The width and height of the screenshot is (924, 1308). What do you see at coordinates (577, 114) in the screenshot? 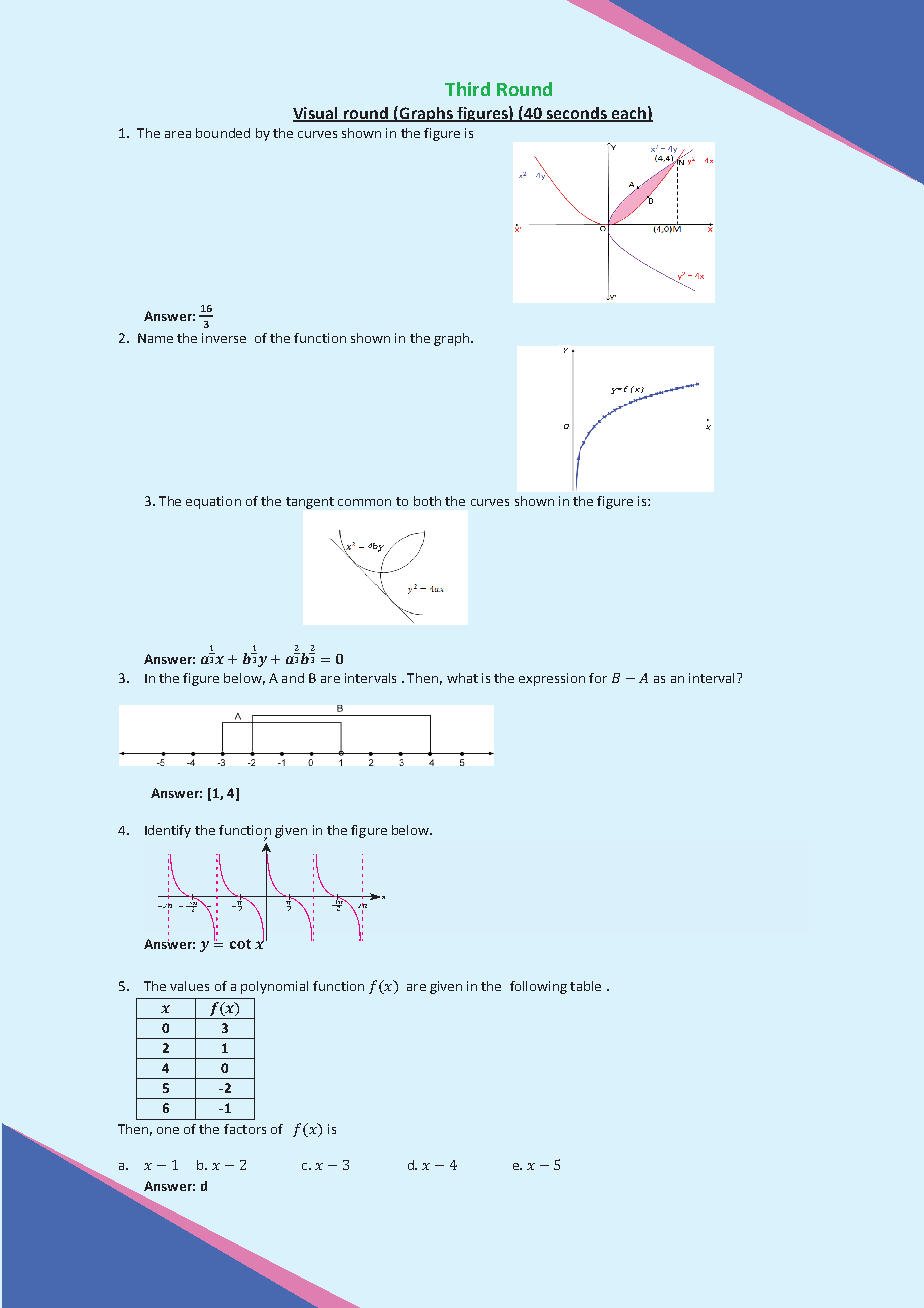
I see `seconds` at bounding box center [577, 114].
